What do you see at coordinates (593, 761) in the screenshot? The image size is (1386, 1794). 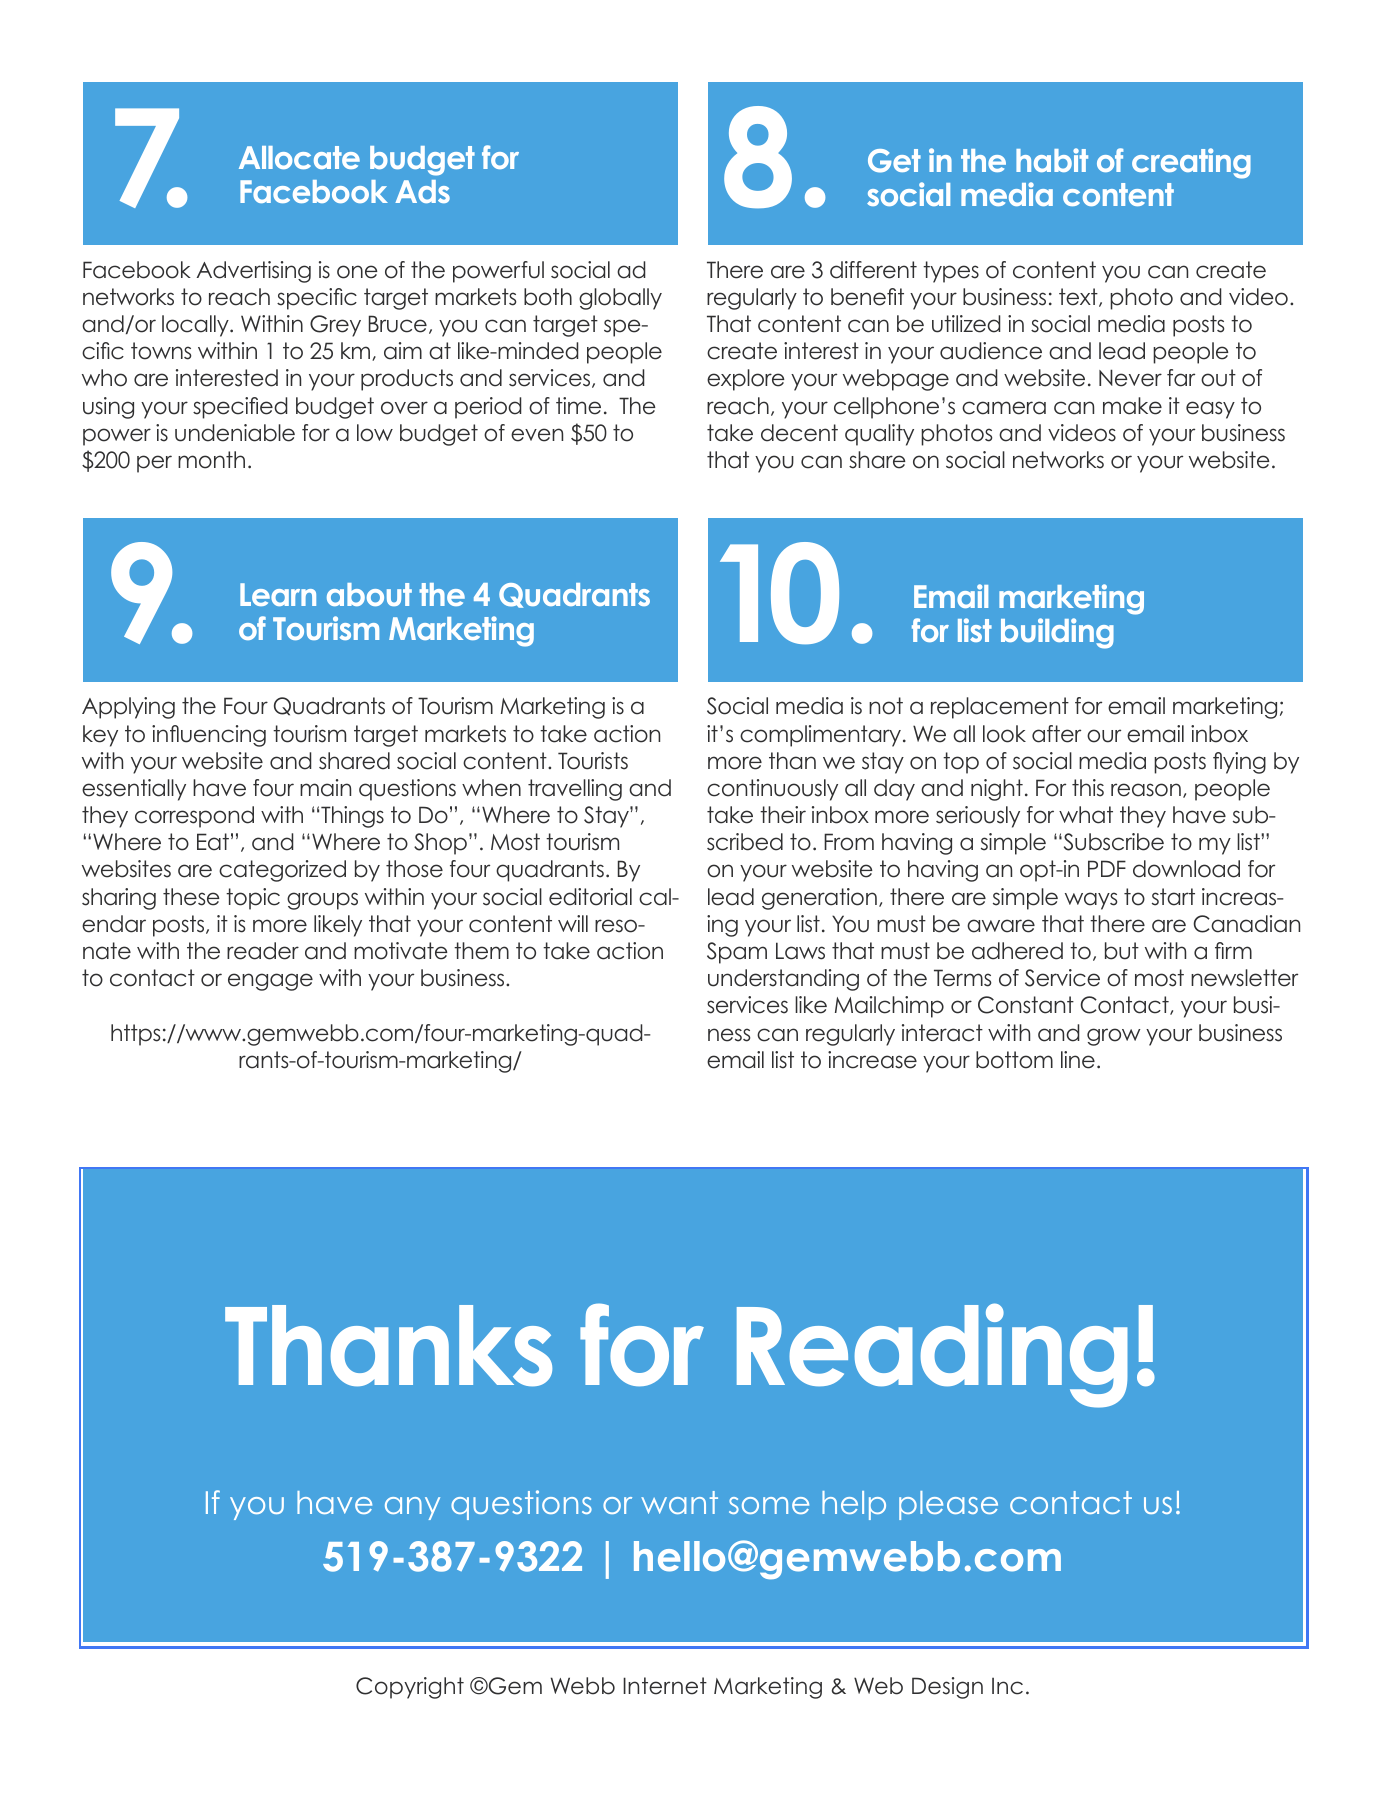 I see `Tourists` at bounding box center [593, 761].
